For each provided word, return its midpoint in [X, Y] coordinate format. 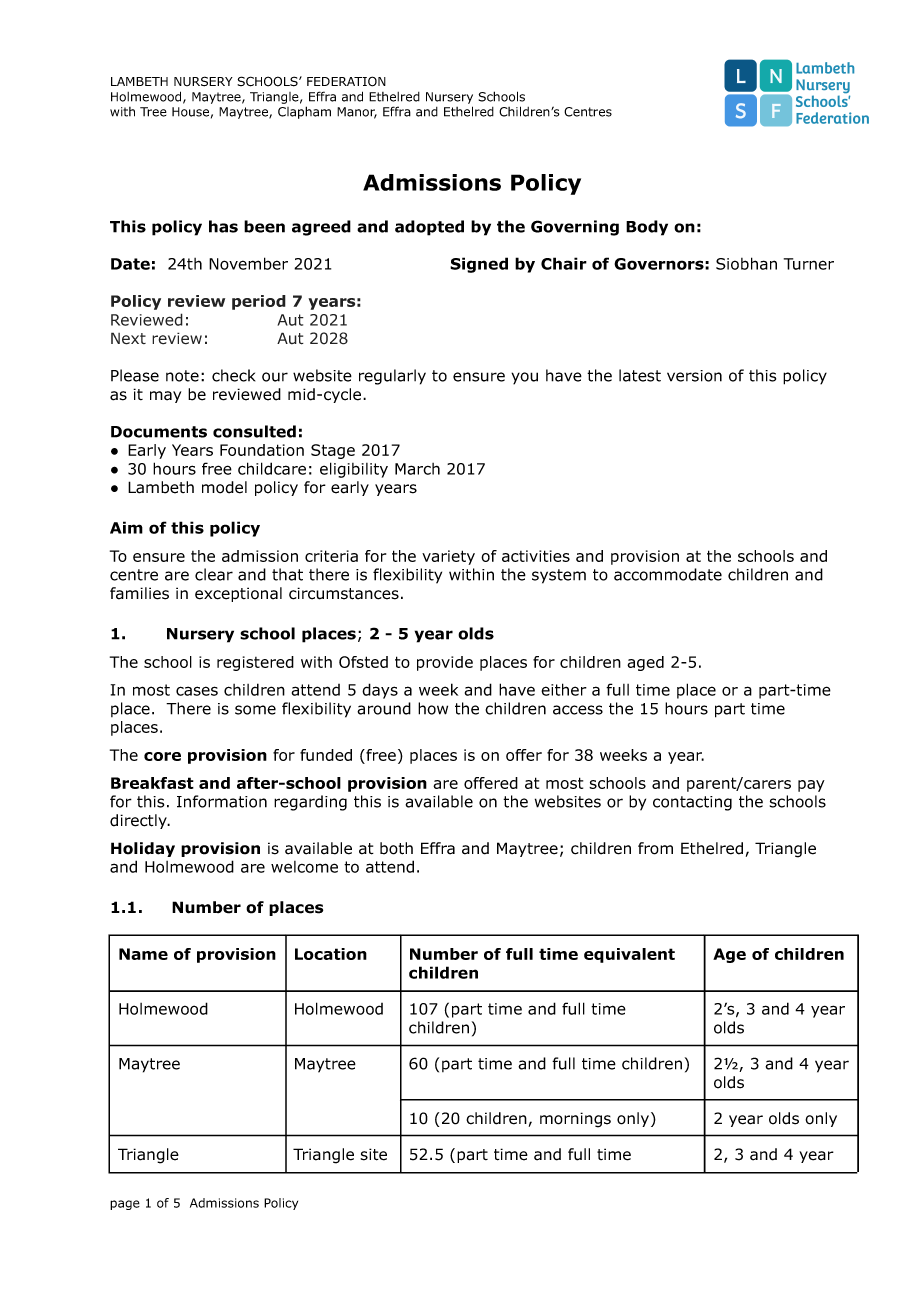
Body [647, 228]
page [125, 1205]
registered [255, 663]
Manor [357, 113]
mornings [575, 1120]
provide [445, 663]
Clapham [304, 112]
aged [645, 663]
